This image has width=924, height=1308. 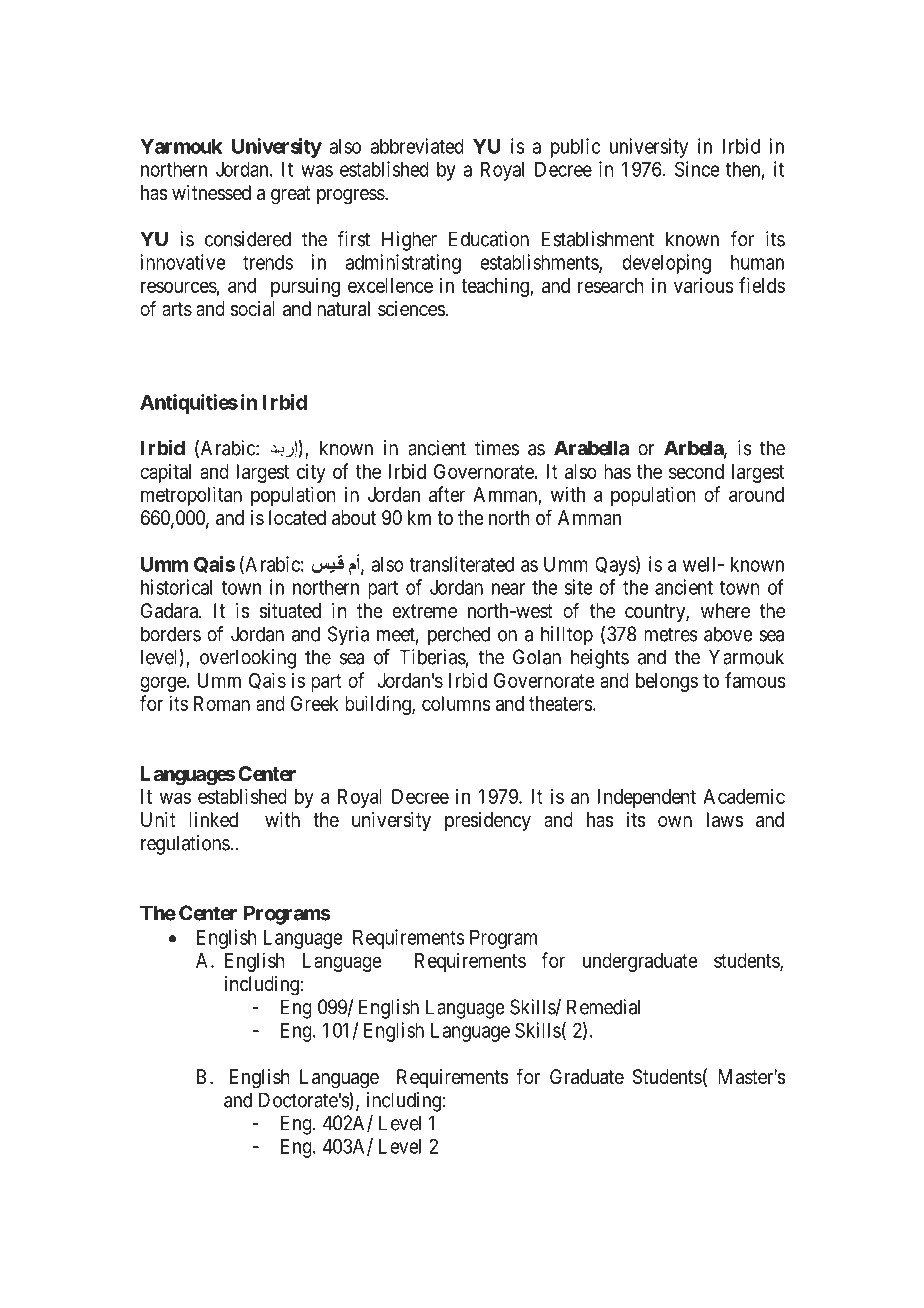 What do you see at coordinates (697, 169) in the image?
I see `Since` at bounding box center [697, 169].
